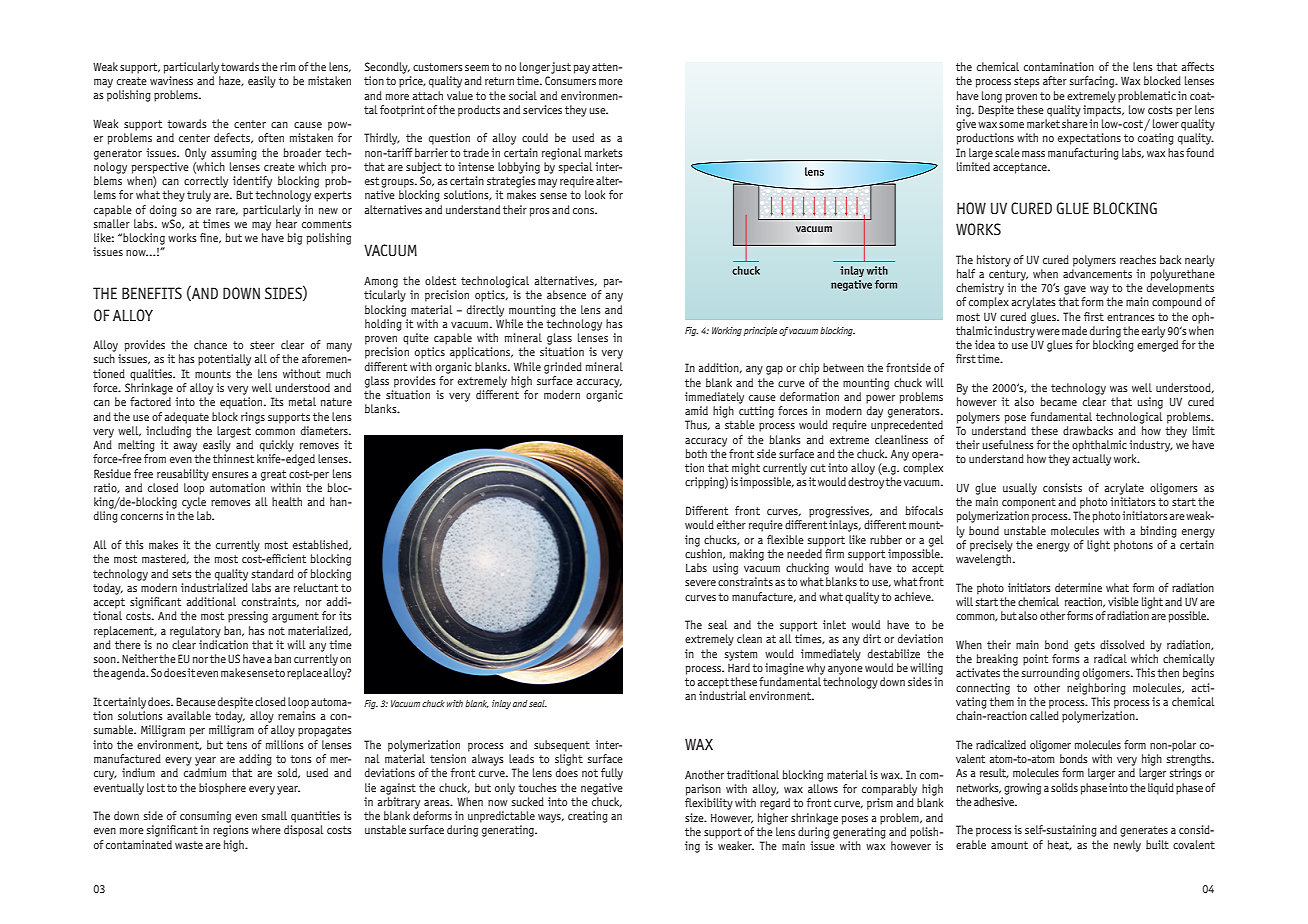 The image size is (1308, 924). Describe the element at coordinates (700, 583) in the page. I see `severe` at that location.
